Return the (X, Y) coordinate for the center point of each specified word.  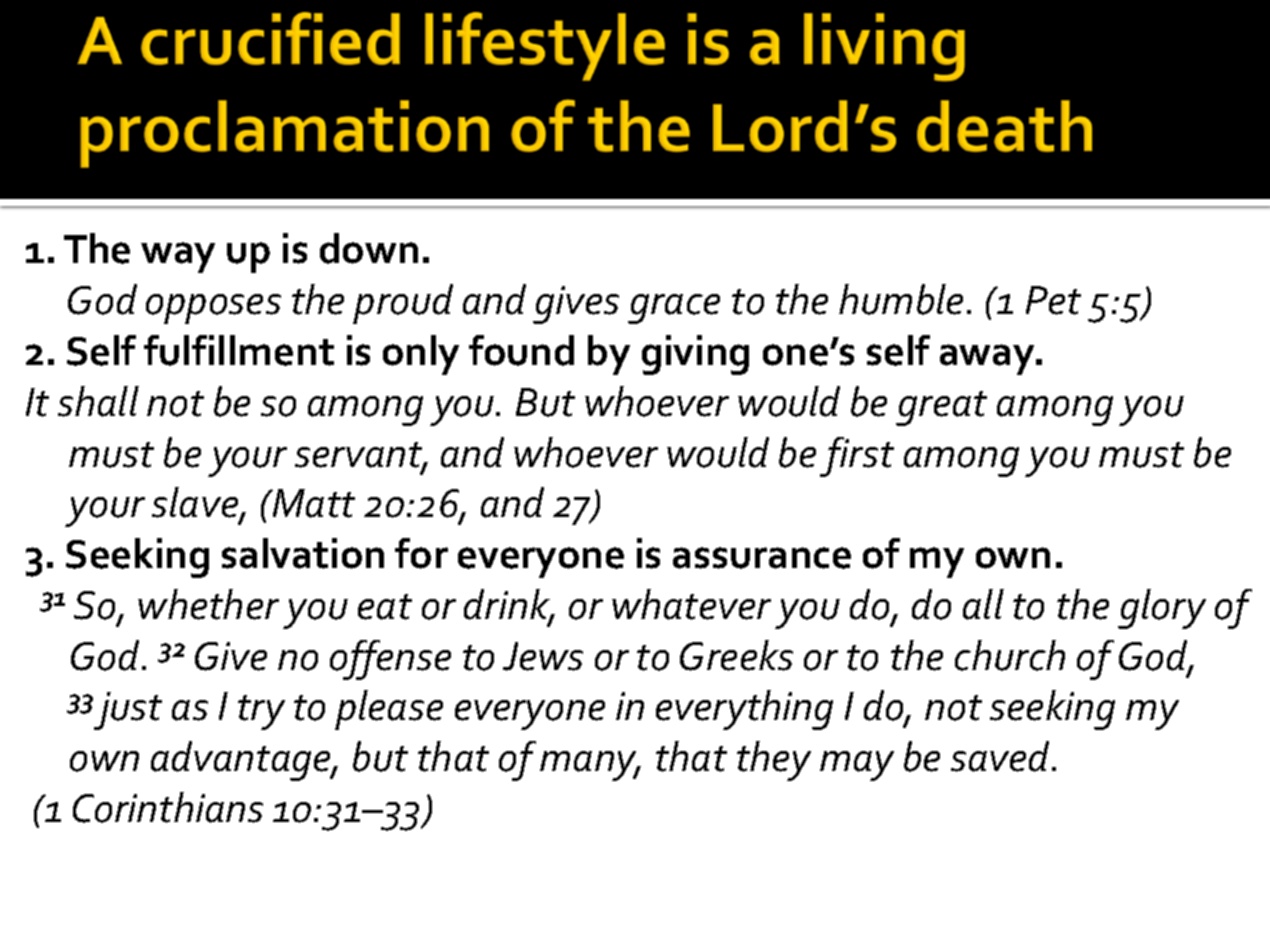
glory (1162, 609)
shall (98, 401)
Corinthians (168, 807)
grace (674, 309)
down (369, 248)
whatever (691, 604)
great (941, 408)
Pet (1053, 300)
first (857, 457)
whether (208, 604)
